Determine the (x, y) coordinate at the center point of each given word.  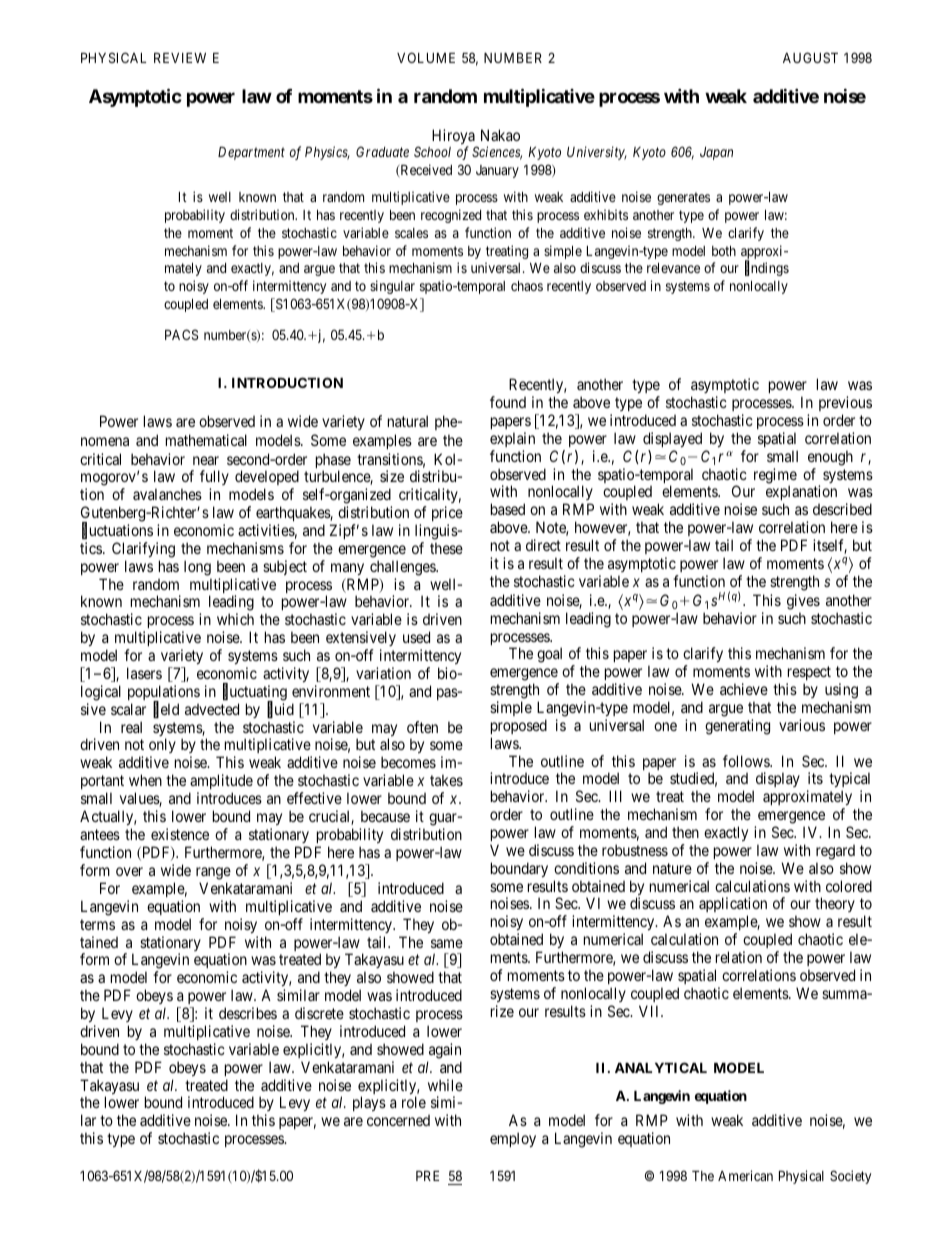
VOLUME (426, 57)
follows (747, 761)
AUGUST (810, 57)
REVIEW (180, 58)
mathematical (206, 440)
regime (775, 477)
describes (248, 1013)
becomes (408, 762)
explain (512, 439)
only (162, 747)
